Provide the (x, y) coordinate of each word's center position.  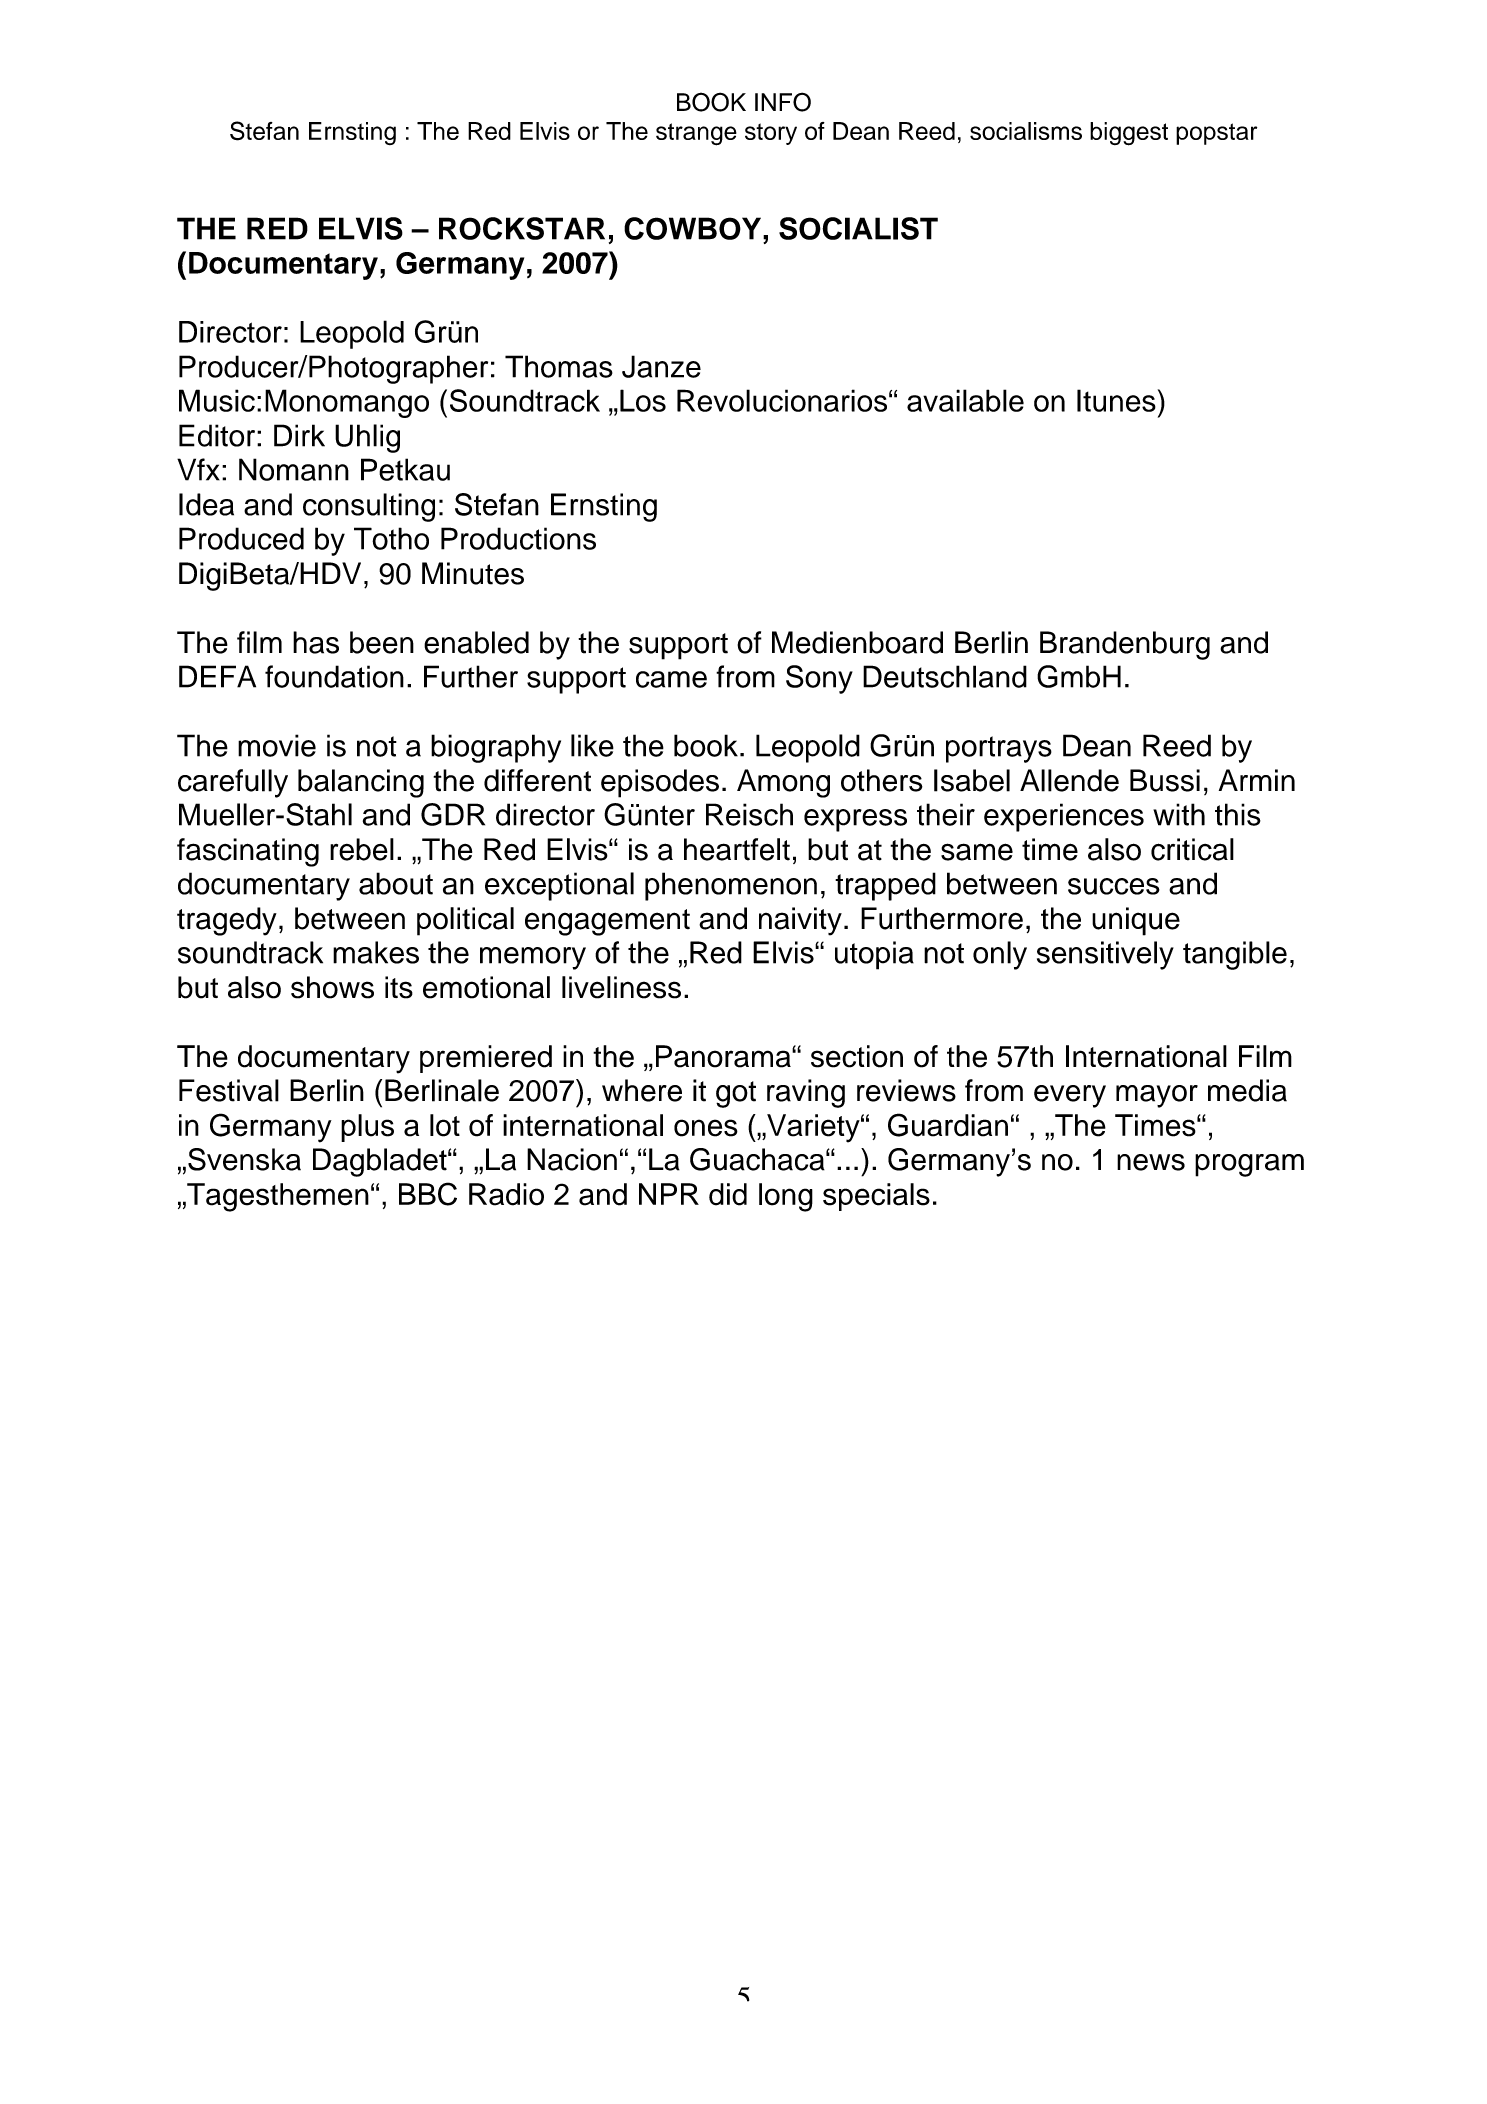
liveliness (621, 987)
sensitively (1105, 955)
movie (277, 745)
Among (783, 783)
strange (696, 134)
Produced (241, 538)
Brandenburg (1125, 645)
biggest (1129, 134)
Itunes (1116, 400)
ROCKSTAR (522, 228)
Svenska (244, 1159)
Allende (1069, 780)
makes (376, 952)
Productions (518, 538)
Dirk (299, 435)
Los (643, 400)
